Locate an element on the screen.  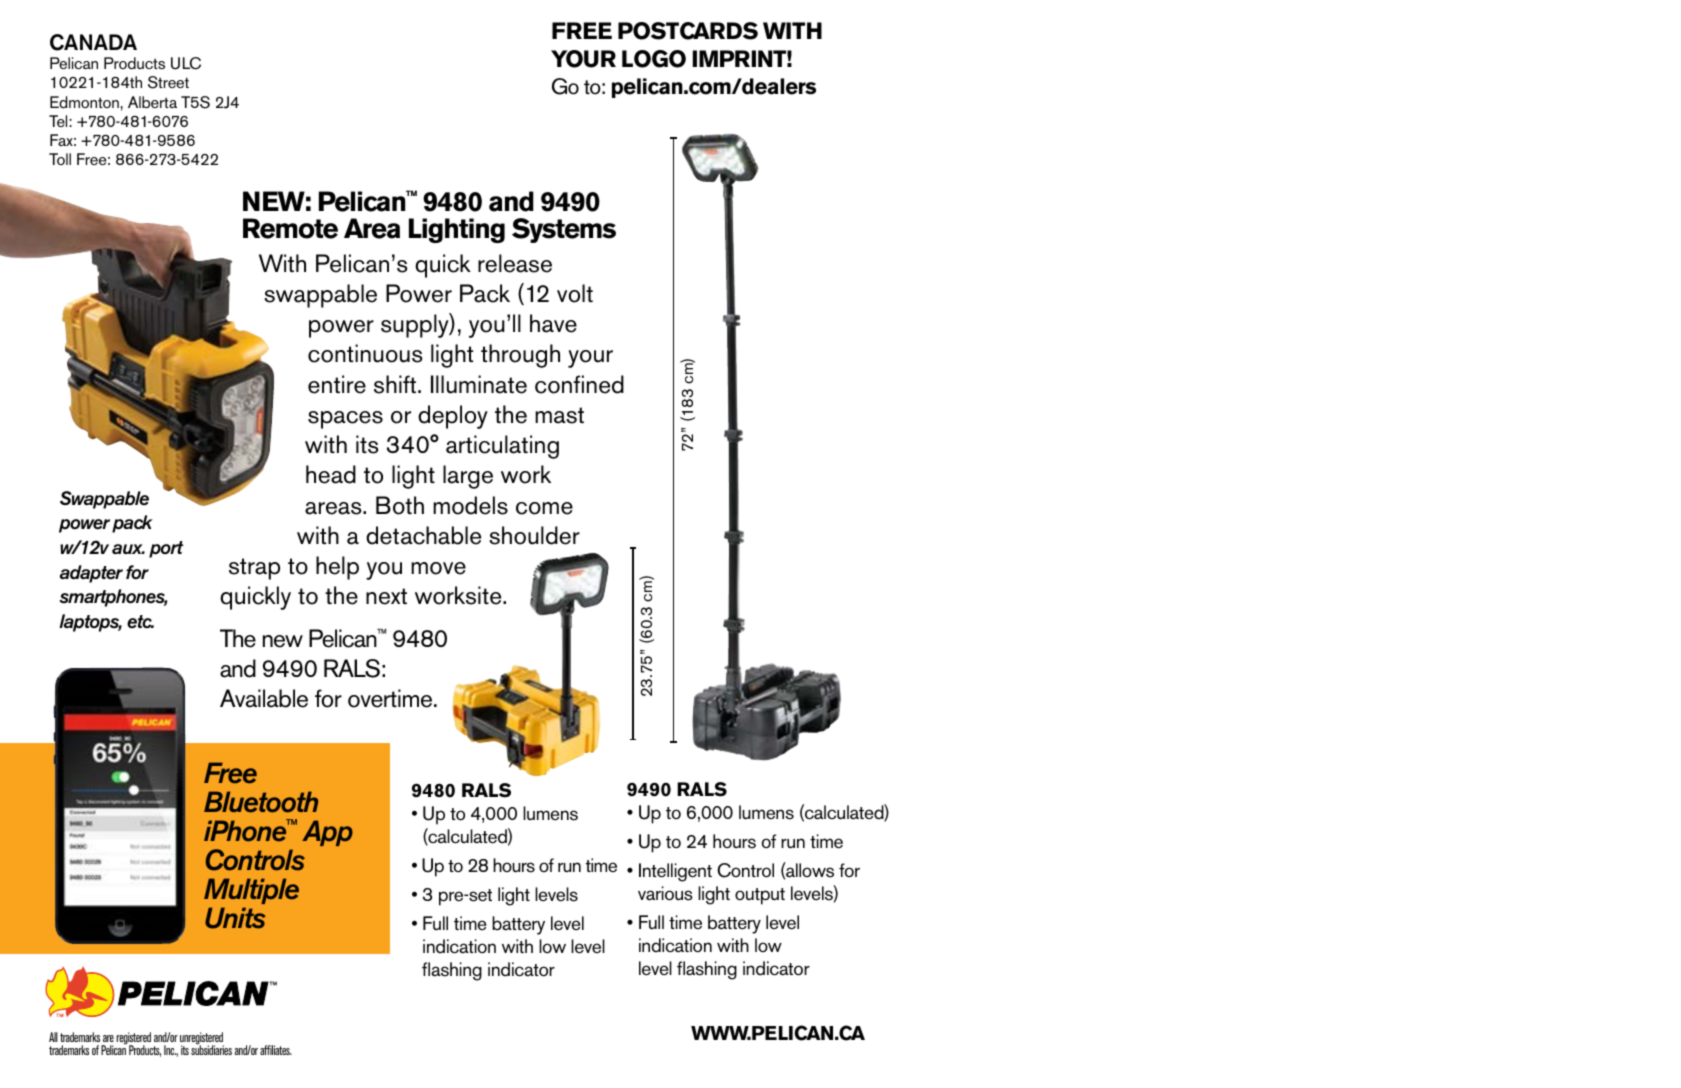
detachable is located at coordinates (423, 535).
